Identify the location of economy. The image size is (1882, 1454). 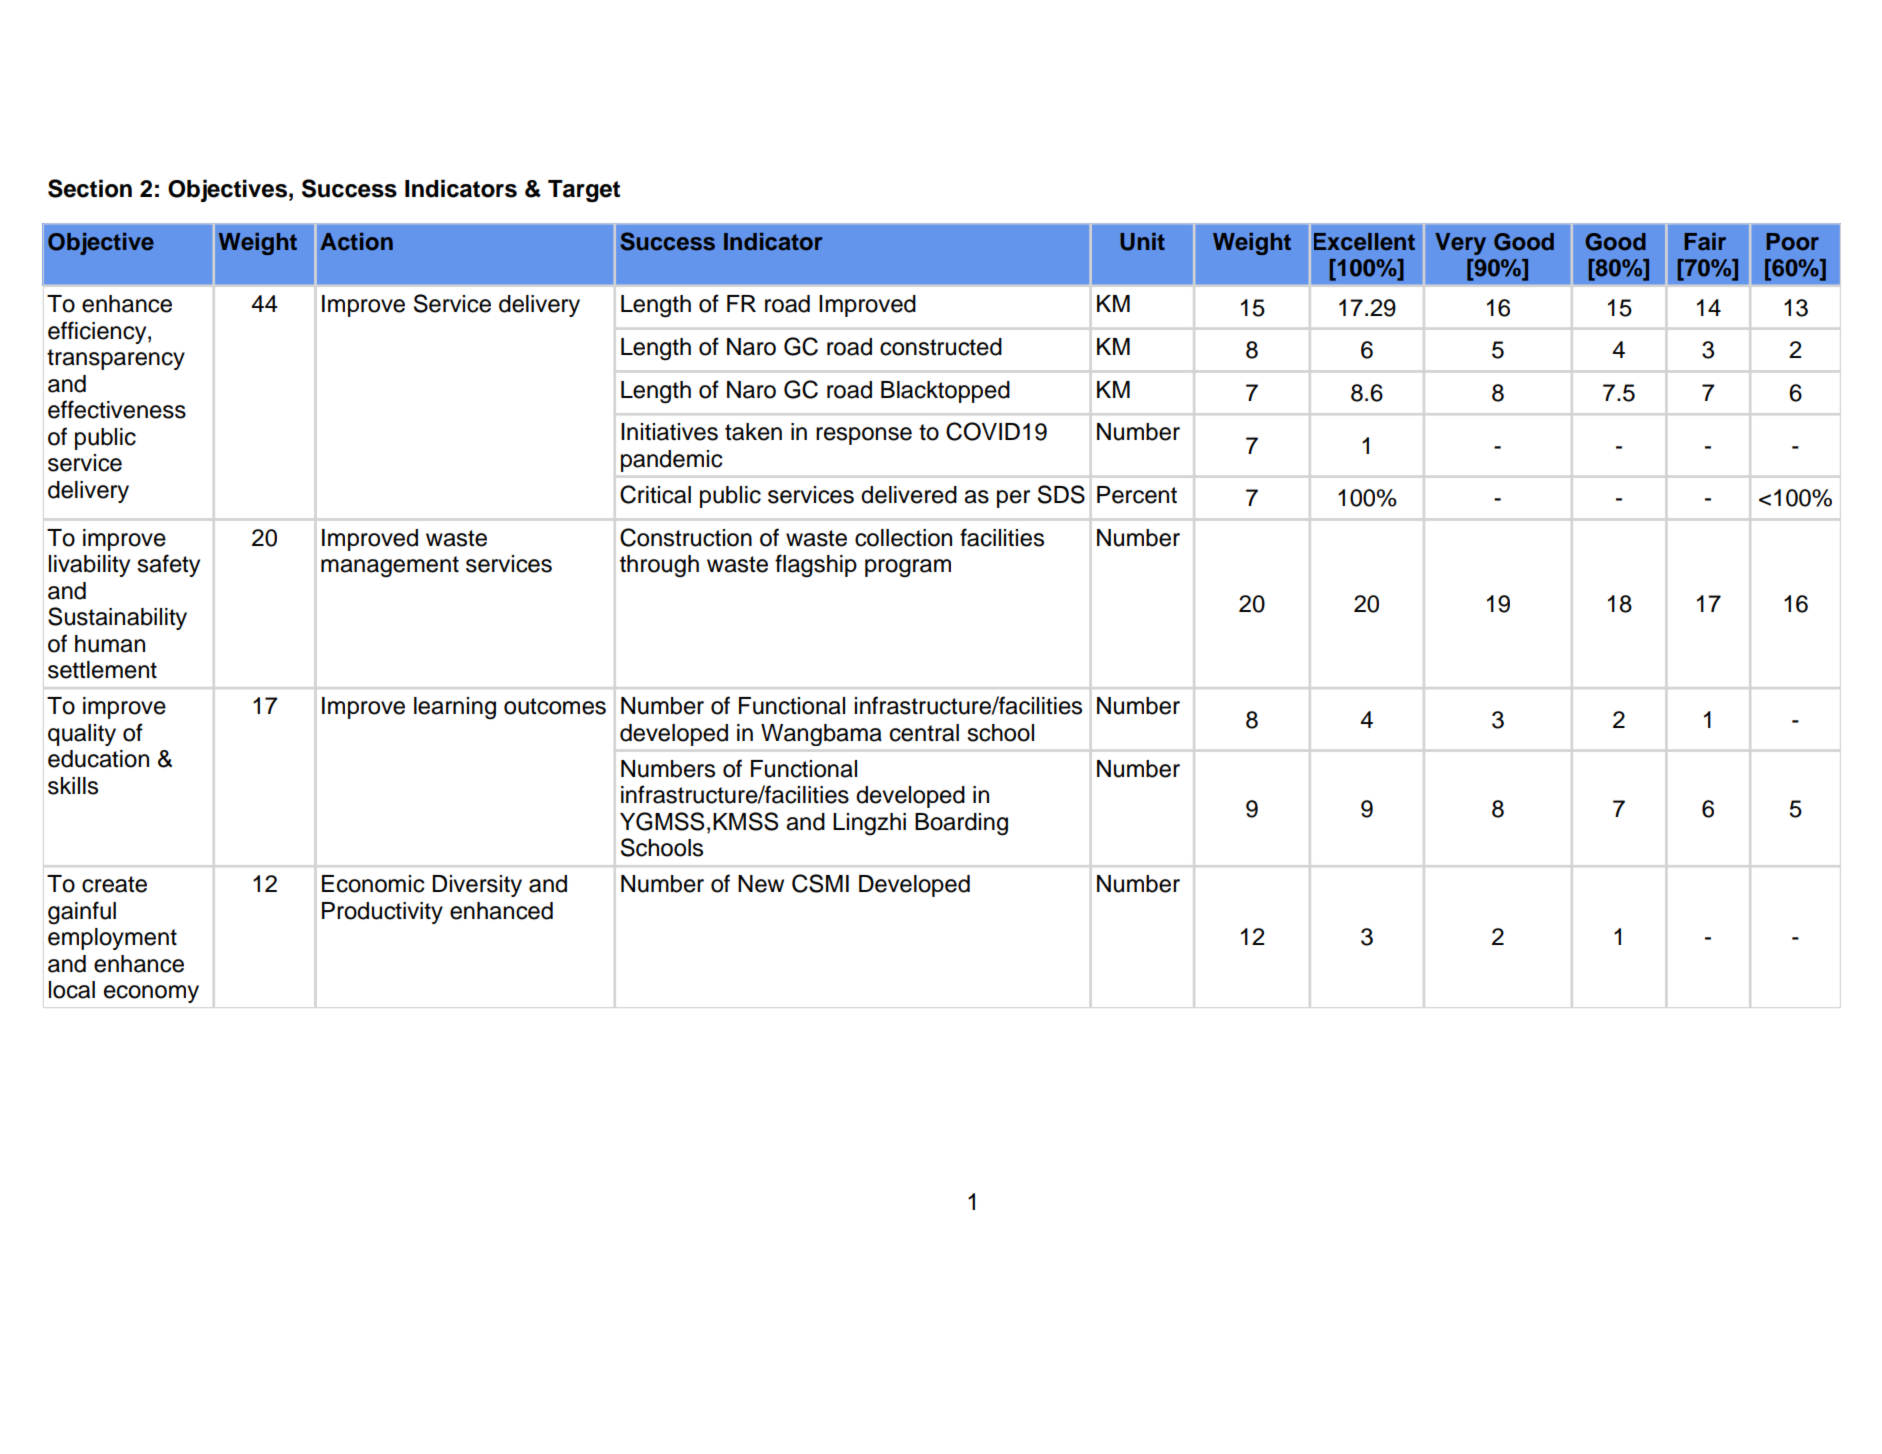
(151, 994).
